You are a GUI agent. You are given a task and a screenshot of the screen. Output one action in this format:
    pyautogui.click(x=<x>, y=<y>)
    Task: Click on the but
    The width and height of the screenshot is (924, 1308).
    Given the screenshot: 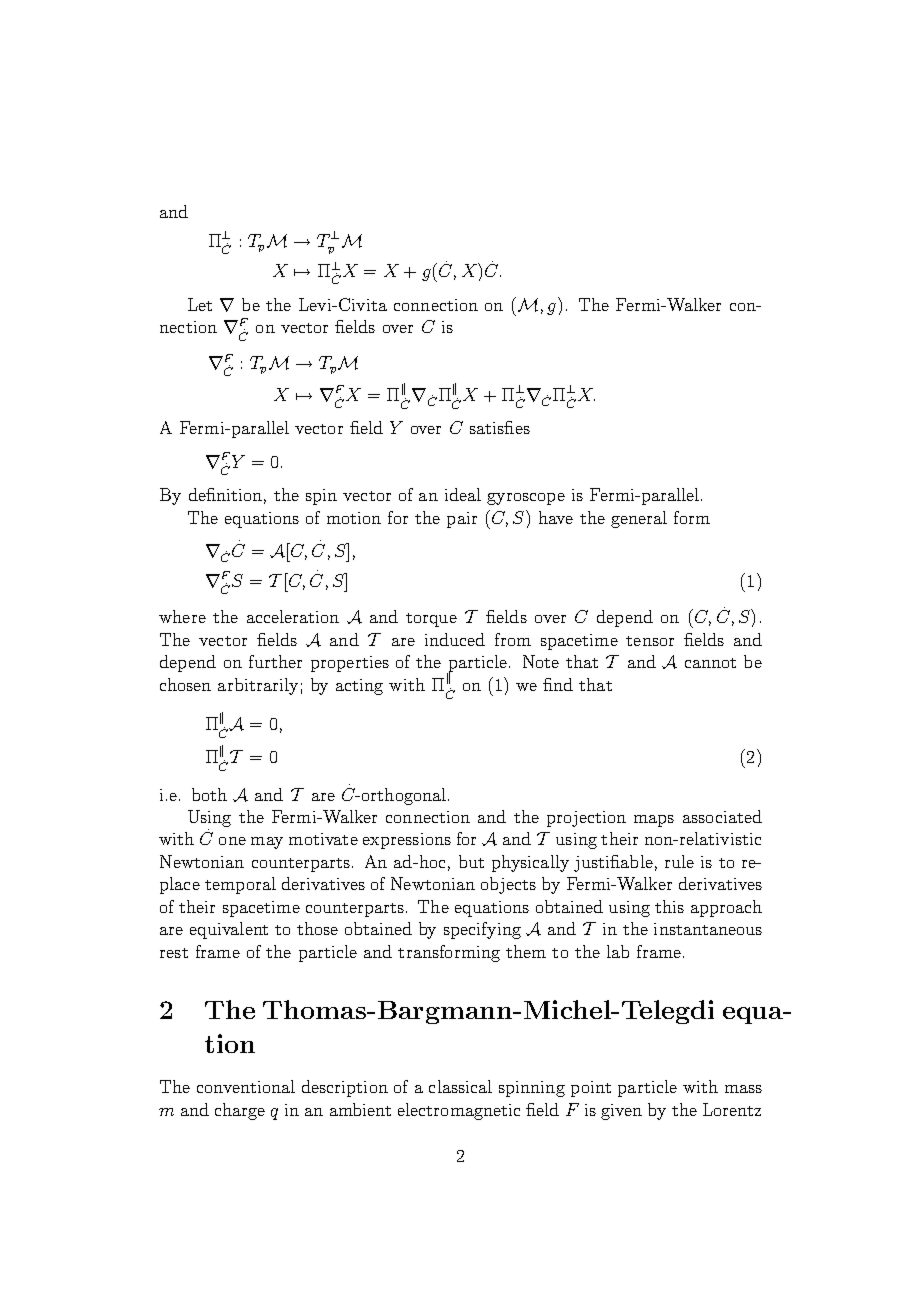 What is the action you would take?
    pyautogui.click(x=471, y=861)
